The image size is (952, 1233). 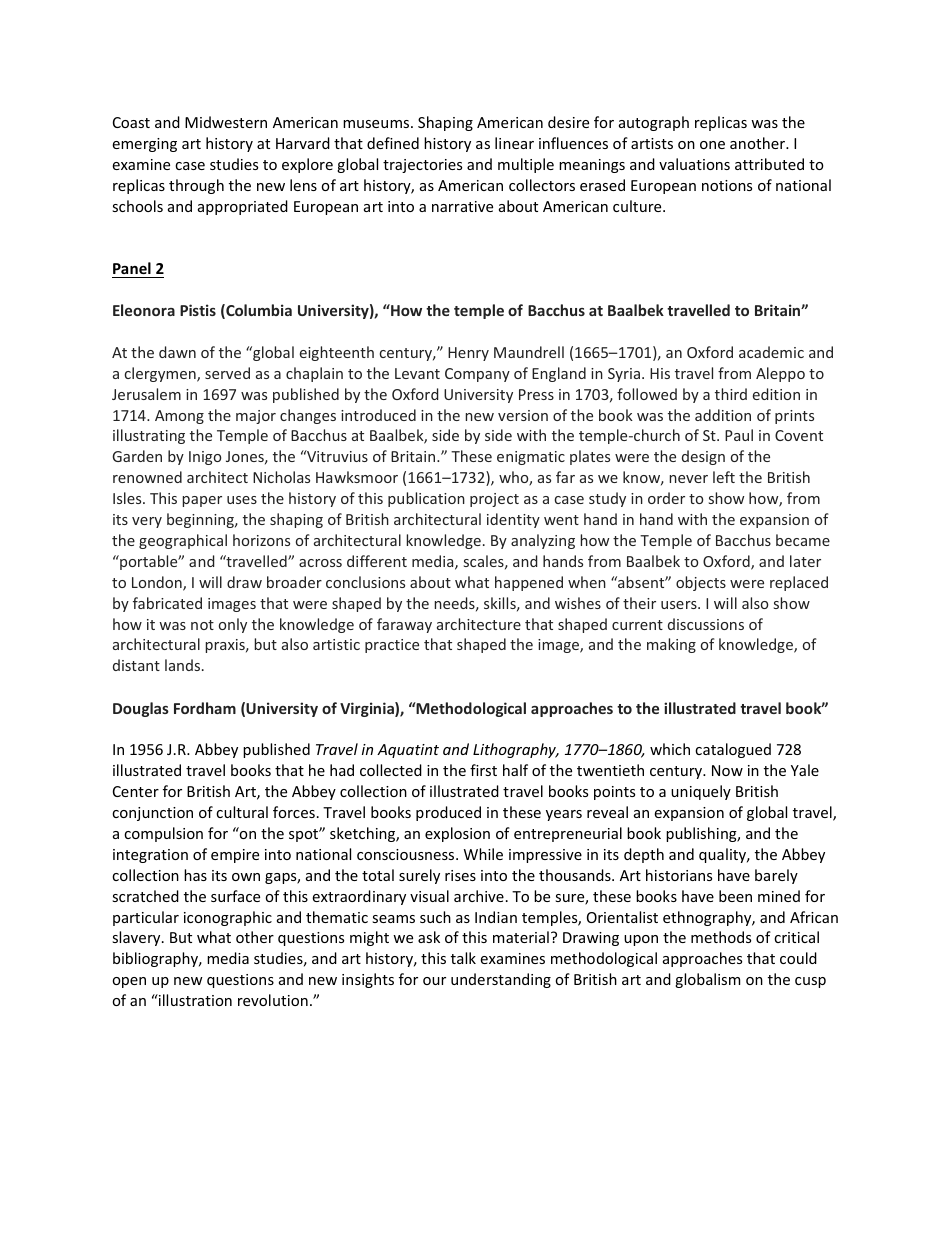 I want to click on linear, so click(x=514, y=143).
